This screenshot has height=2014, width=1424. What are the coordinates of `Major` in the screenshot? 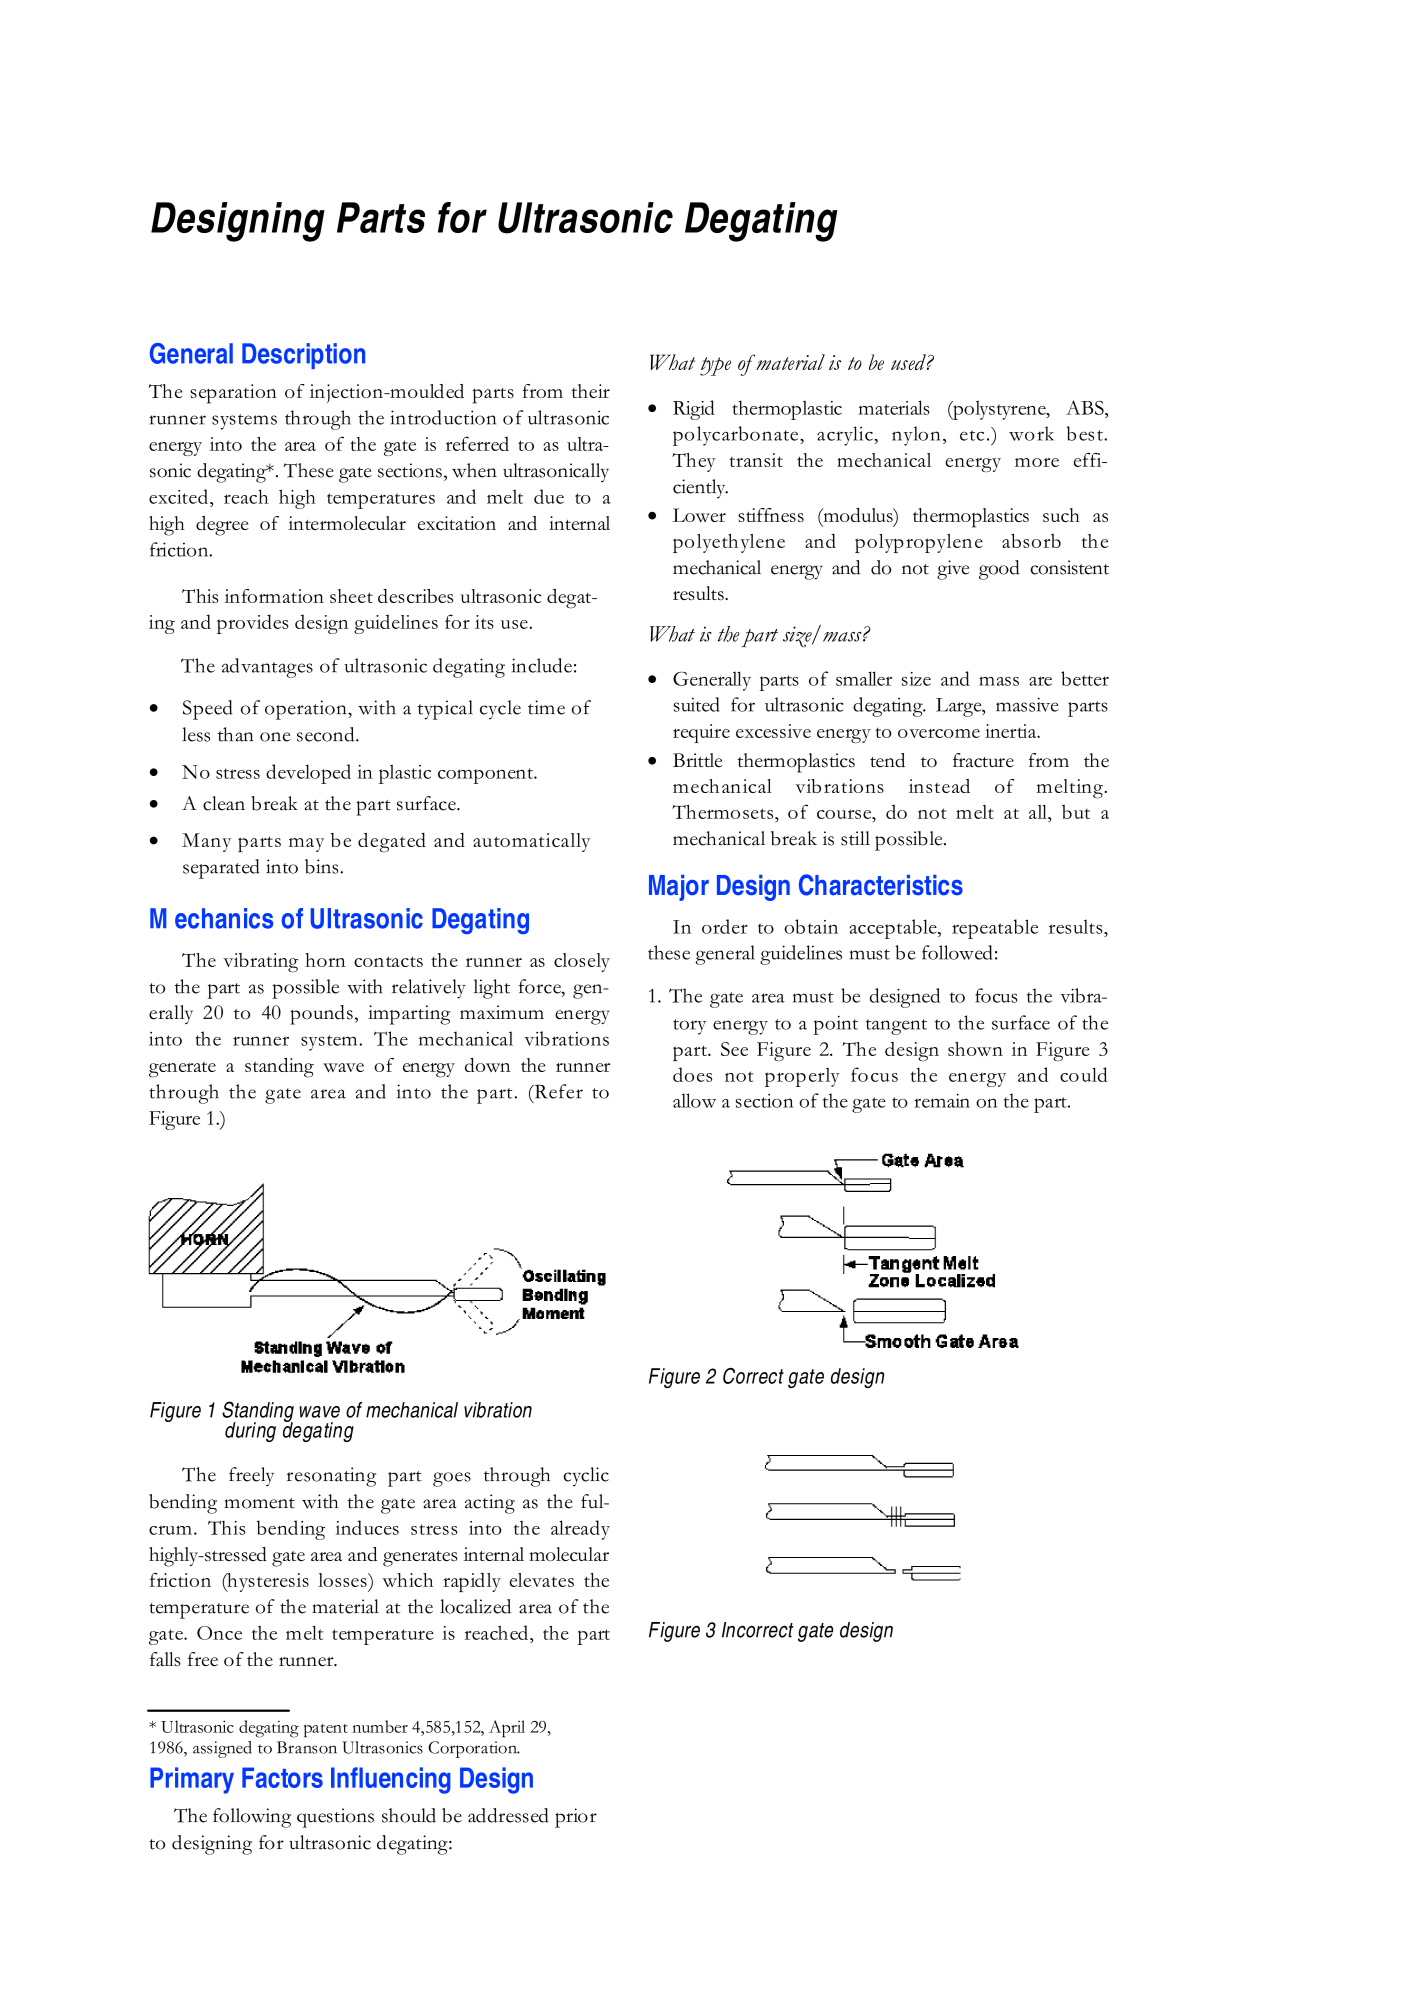 It's located at (679, 888).
